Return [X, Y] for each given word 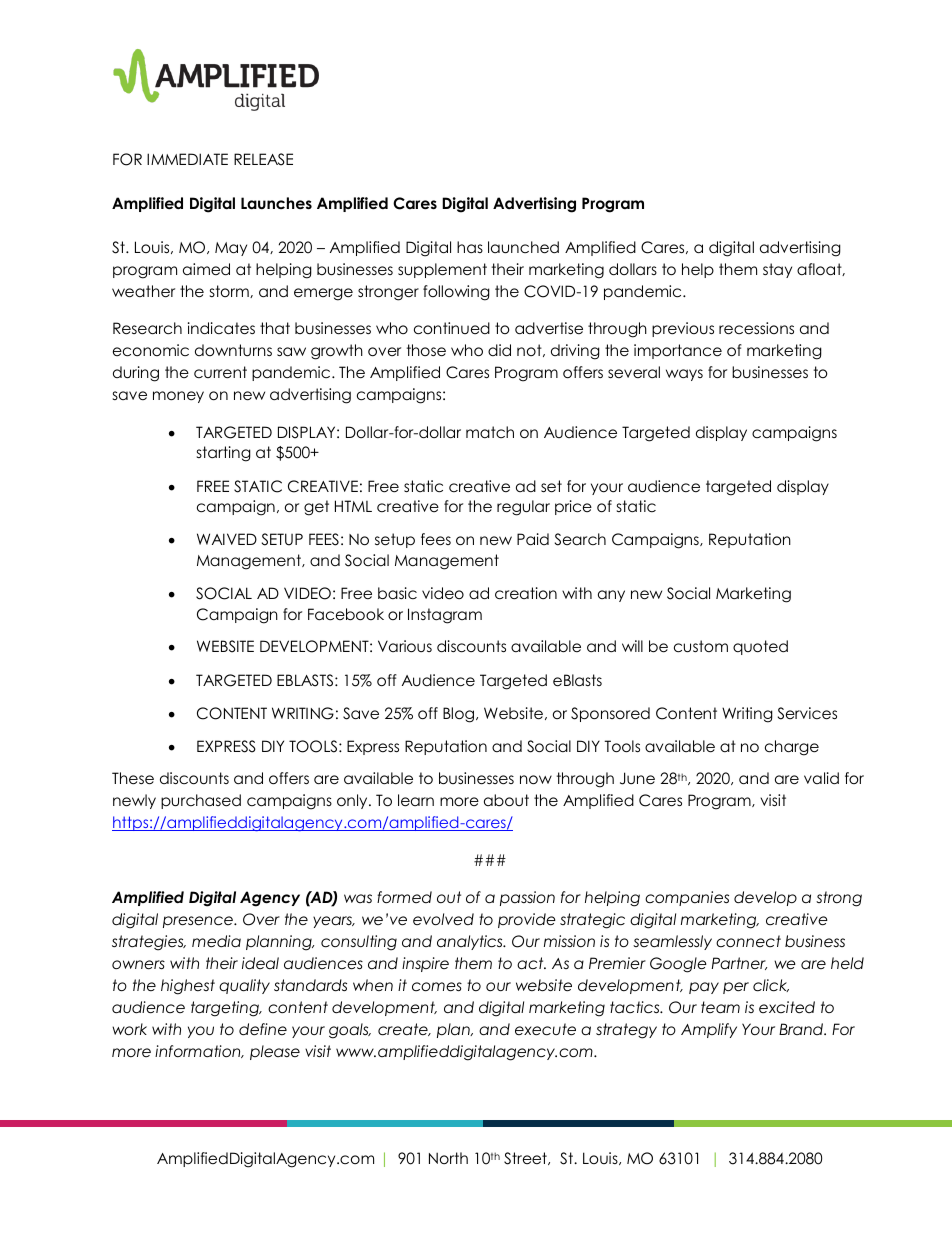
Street [526, 1158]
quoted [760, 647]
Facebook [346, 614]
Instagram [445, 616]
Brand [802, 1029]
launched [523, 247]
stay [777, 270]
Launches [276, 203]
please [275, 1052]
